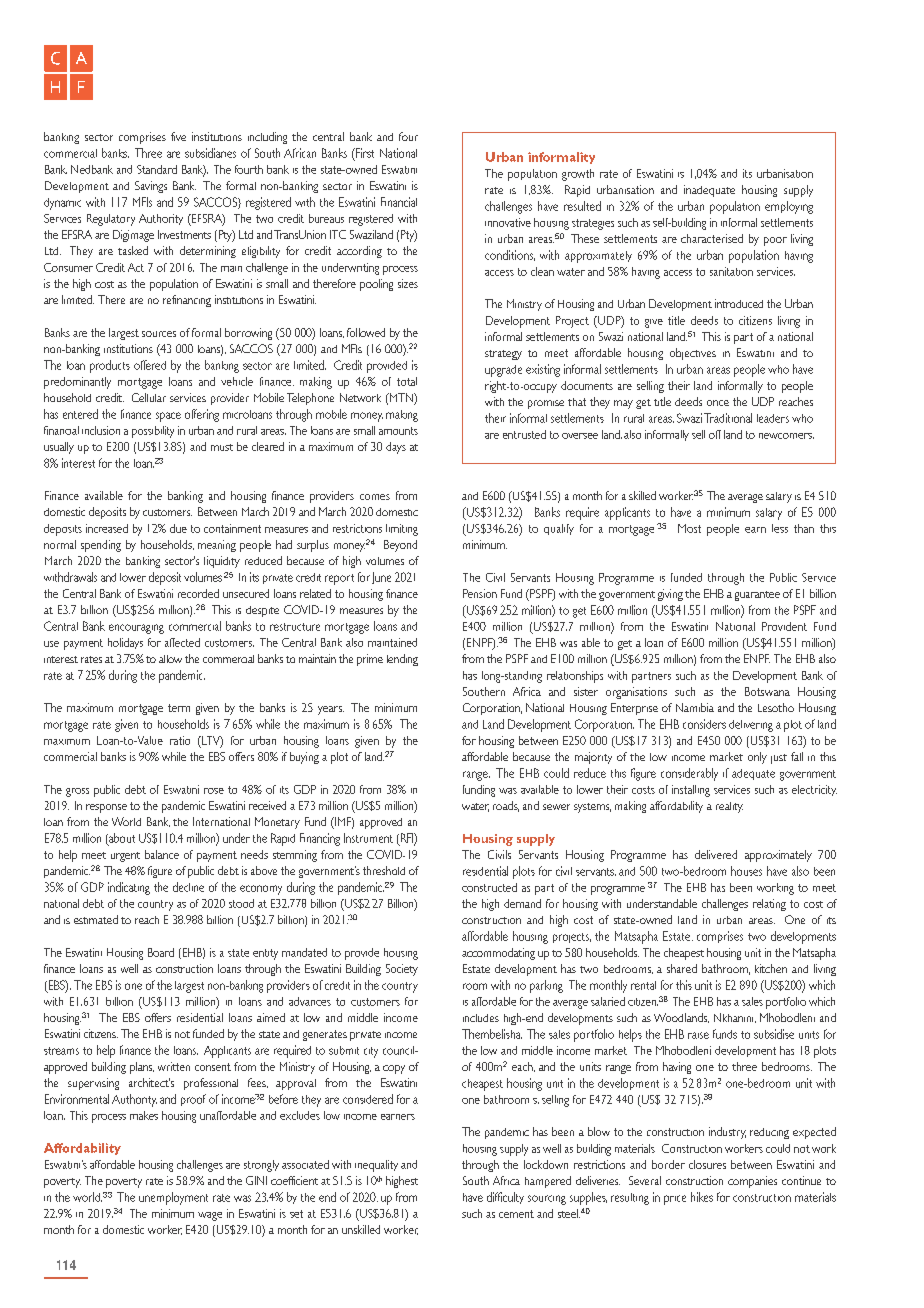 This image has height=1308, width=924. I want to click on objectives, so click(693, 354).
